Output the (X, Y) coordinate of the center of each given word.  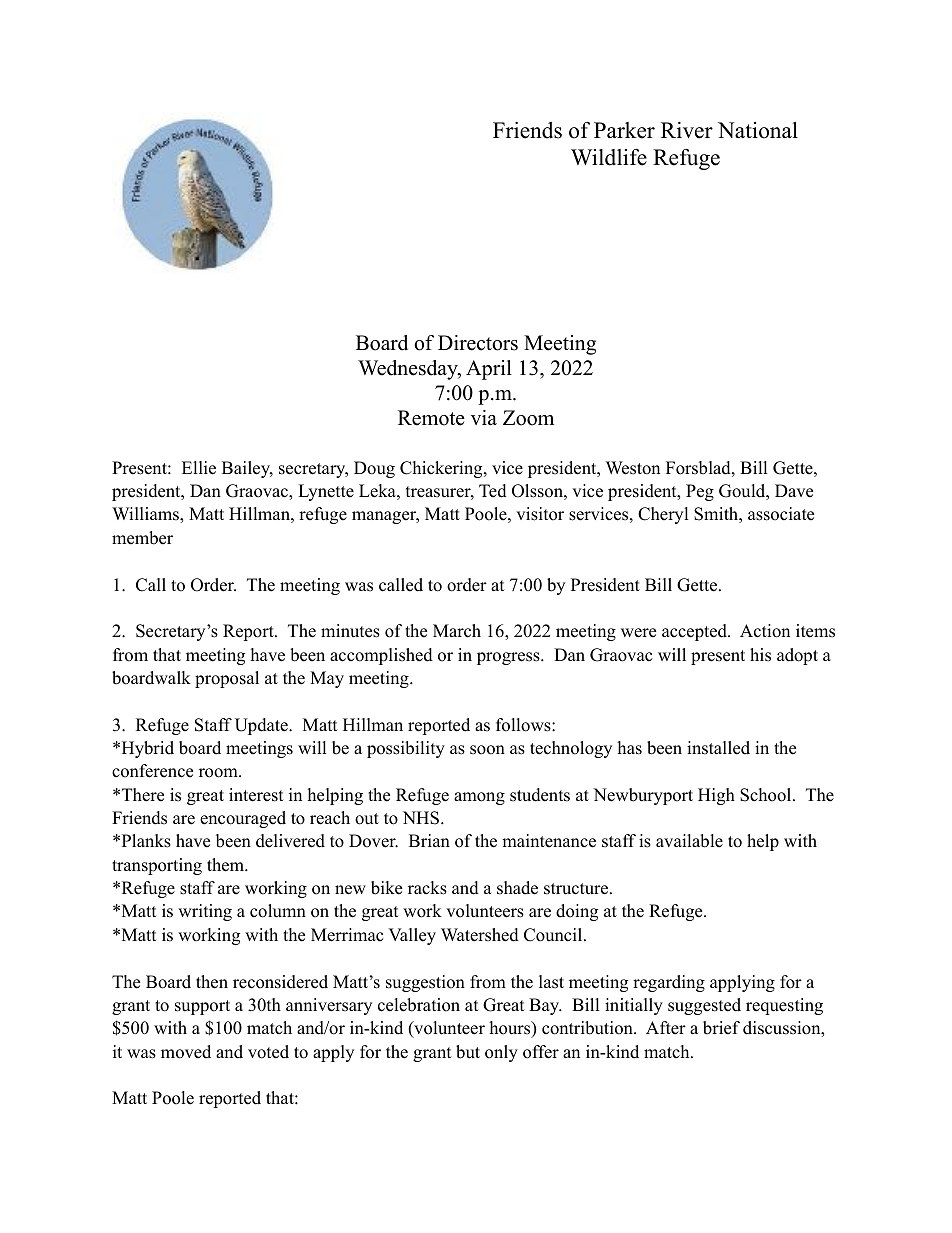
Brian (429, 840)
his (760, 655)
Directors (478, 343)
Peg (700, 492)
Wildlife (609, 157)
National (758, 130)
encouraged (243, 819)
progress (509, 658)
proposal (227, 679)
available (689, 841)
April (489, 370)
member (142, 538)
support (202, 1007)
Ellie (199, 468)
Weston (633, 468)
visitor (540, 514)
